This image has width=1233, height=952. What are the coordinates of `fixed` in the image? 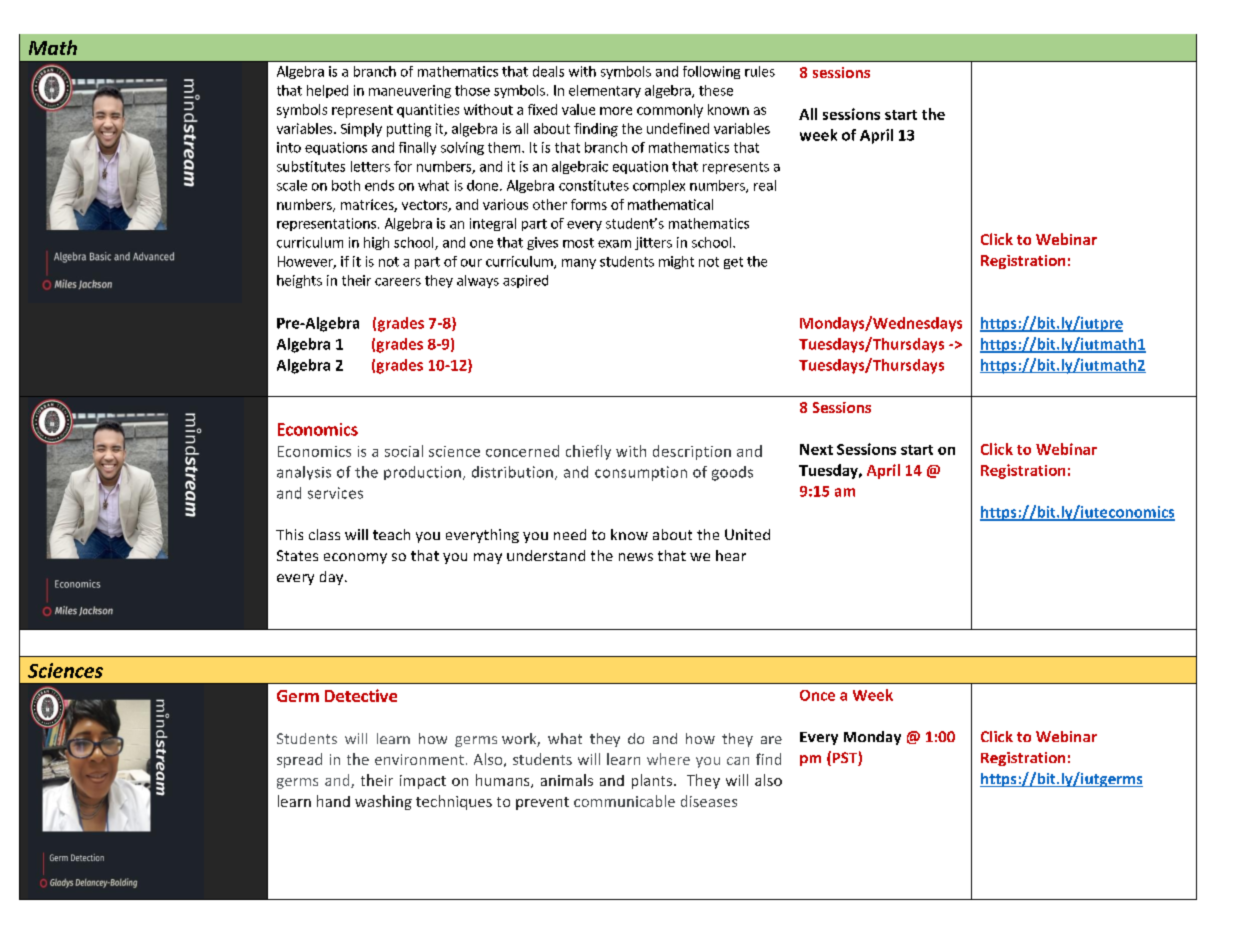 It's located at (542, 109).
